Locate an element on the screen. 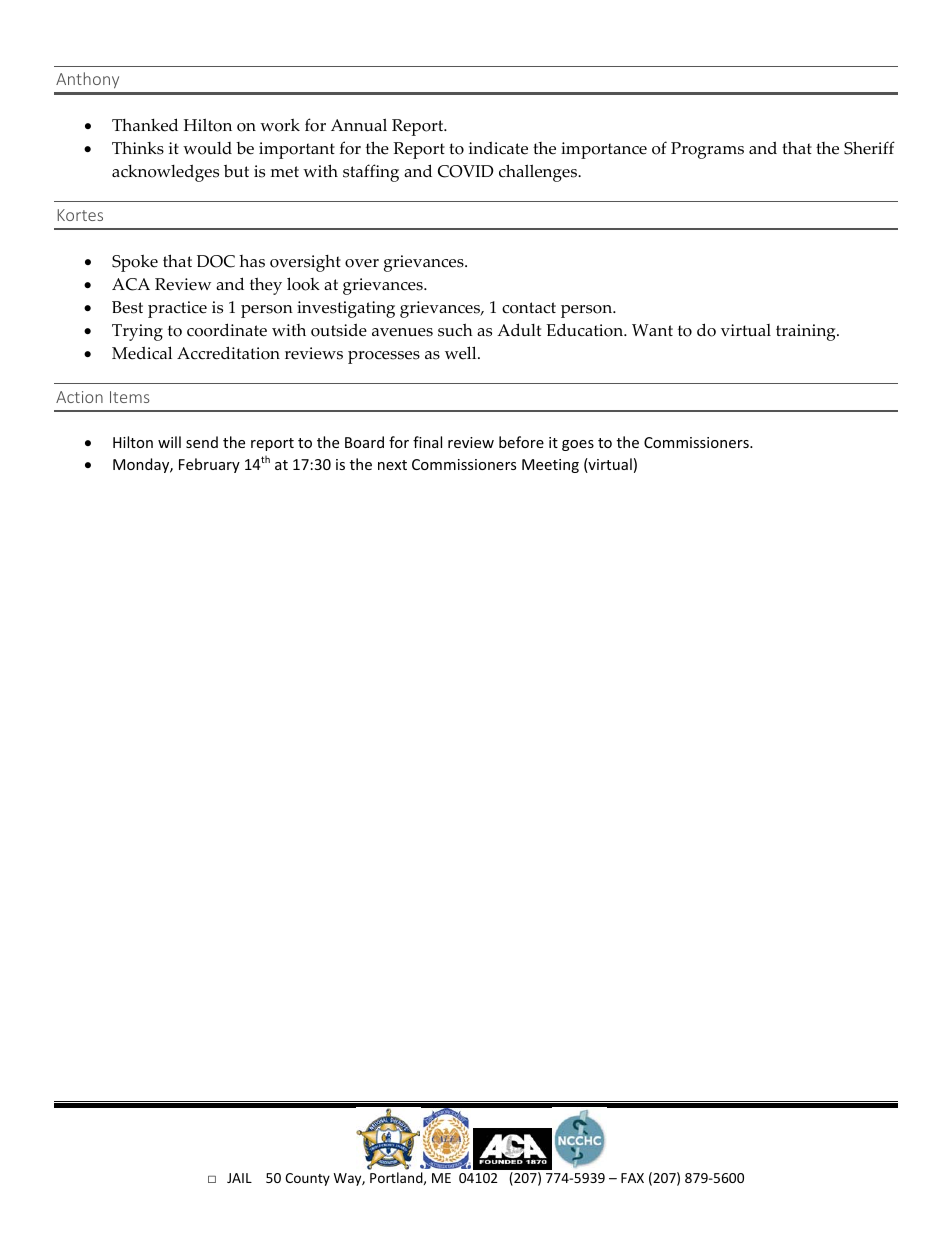 The width and height of the screenshot is (952, 1233). COVID is located at coordinates (466, 171).
